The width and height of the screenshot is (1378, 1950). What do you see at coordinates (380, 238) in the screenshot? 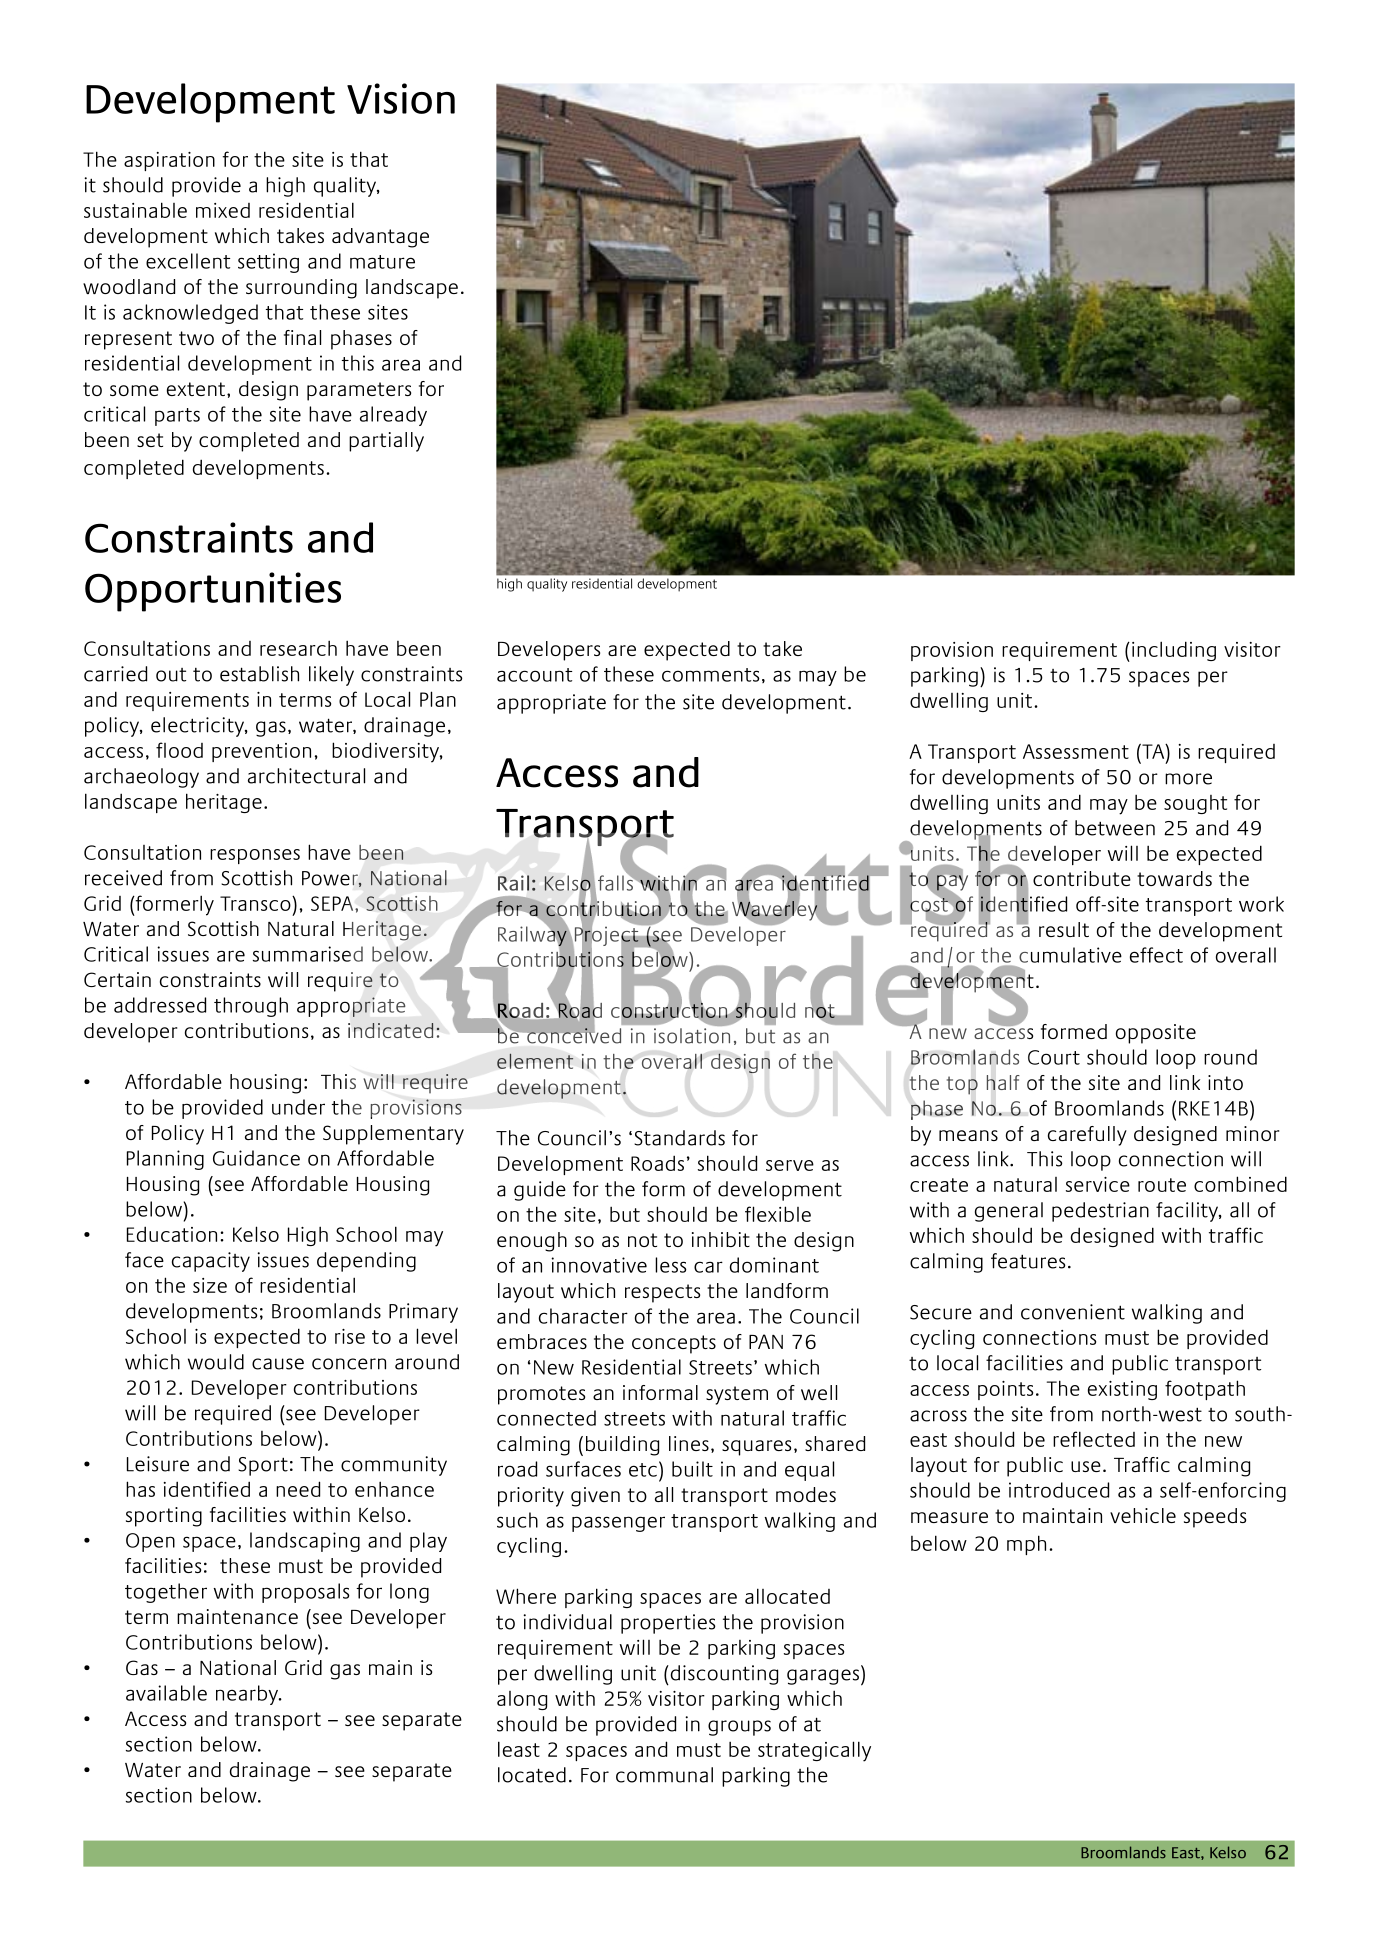
I see `advantage` at bounding box center [380, 238].
